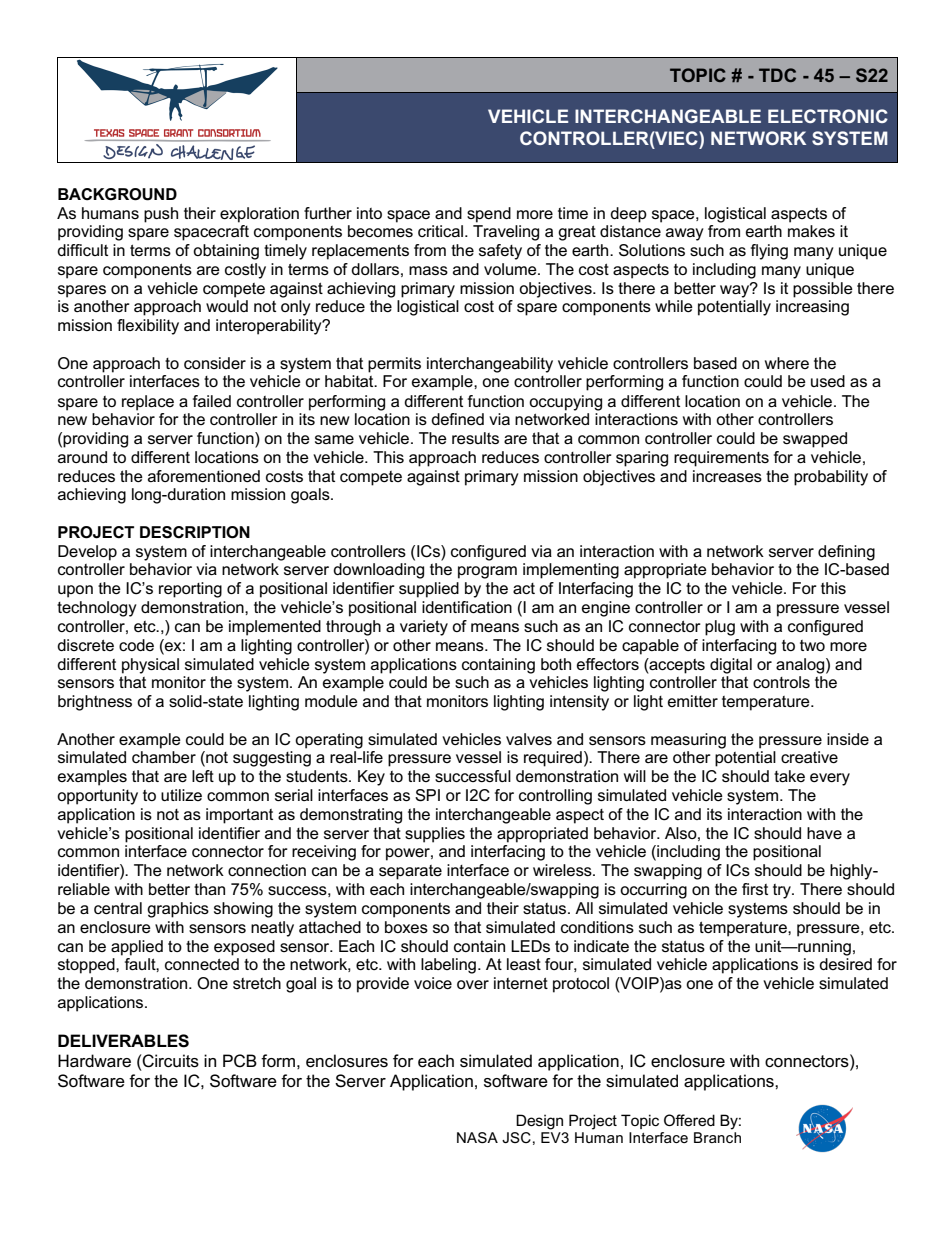 Image resolution: width=952 pixels, height=1233 pixels. What do you see at coordinates (148, 327) in the document?
I see `flexibility` at bounding box center [148, 327].
